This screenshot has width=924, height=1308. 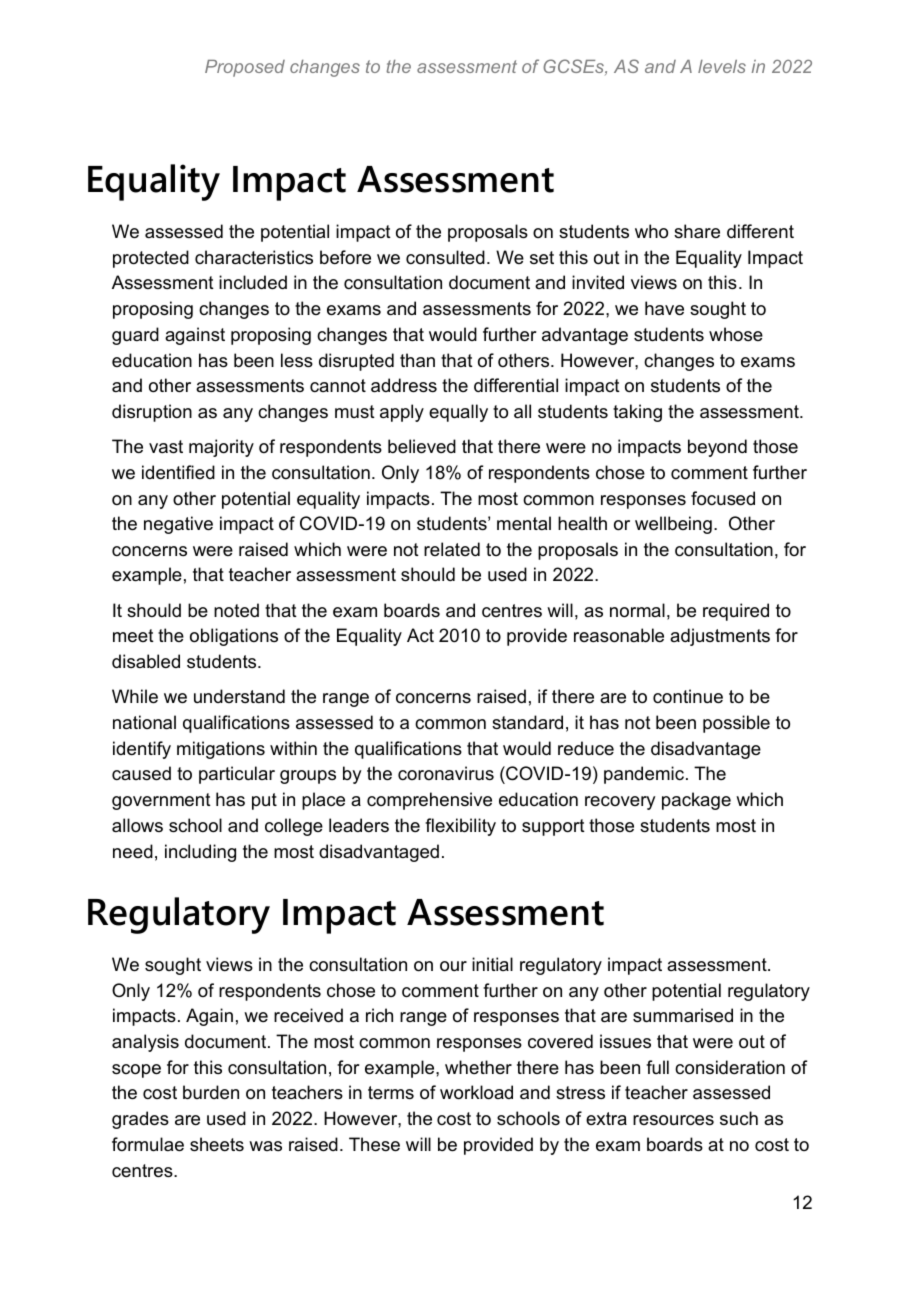 I want to click on consulted, so click(x=445, y=257).
